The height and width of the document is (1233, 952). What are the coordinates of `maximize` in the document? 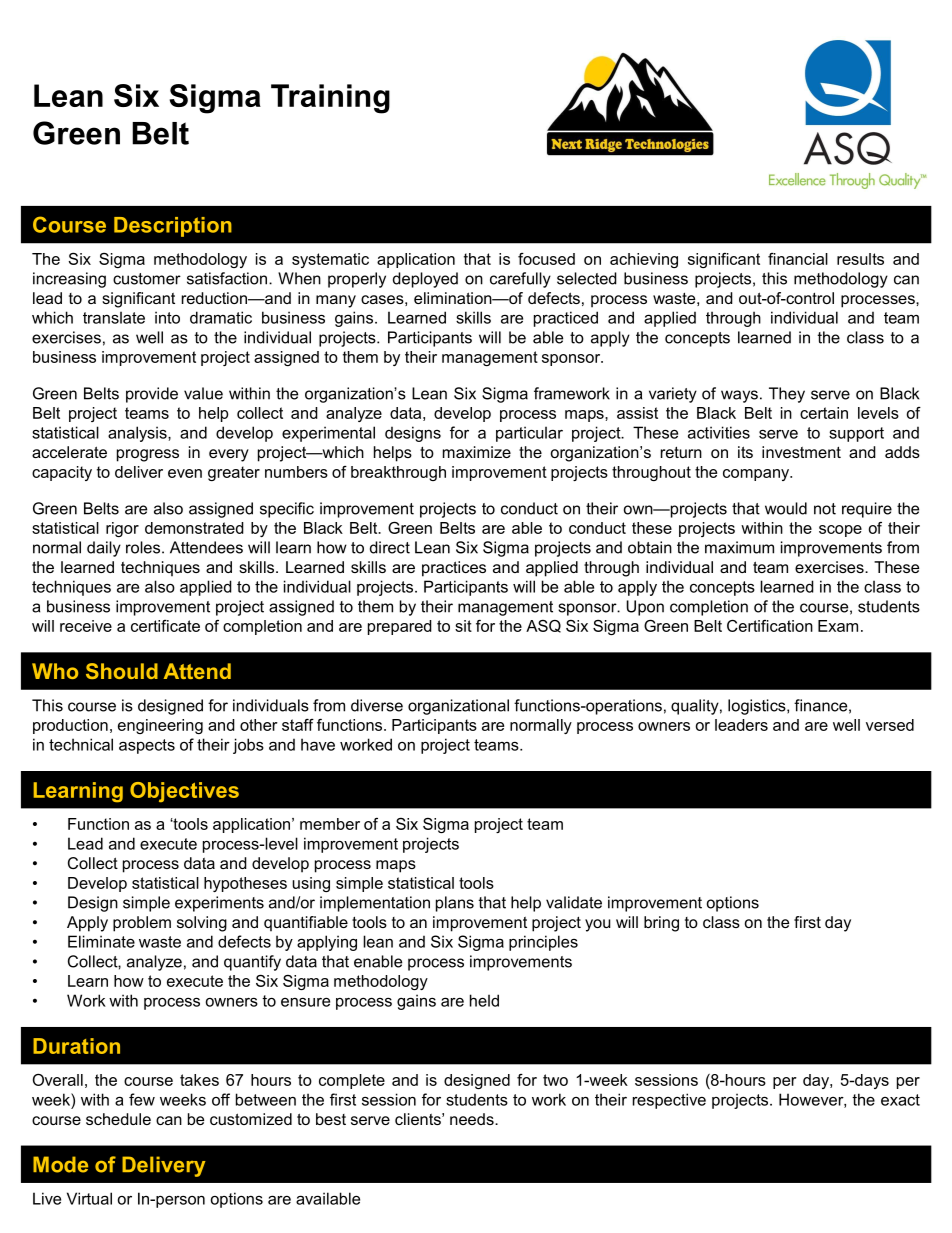 It's located at (477, 452).
